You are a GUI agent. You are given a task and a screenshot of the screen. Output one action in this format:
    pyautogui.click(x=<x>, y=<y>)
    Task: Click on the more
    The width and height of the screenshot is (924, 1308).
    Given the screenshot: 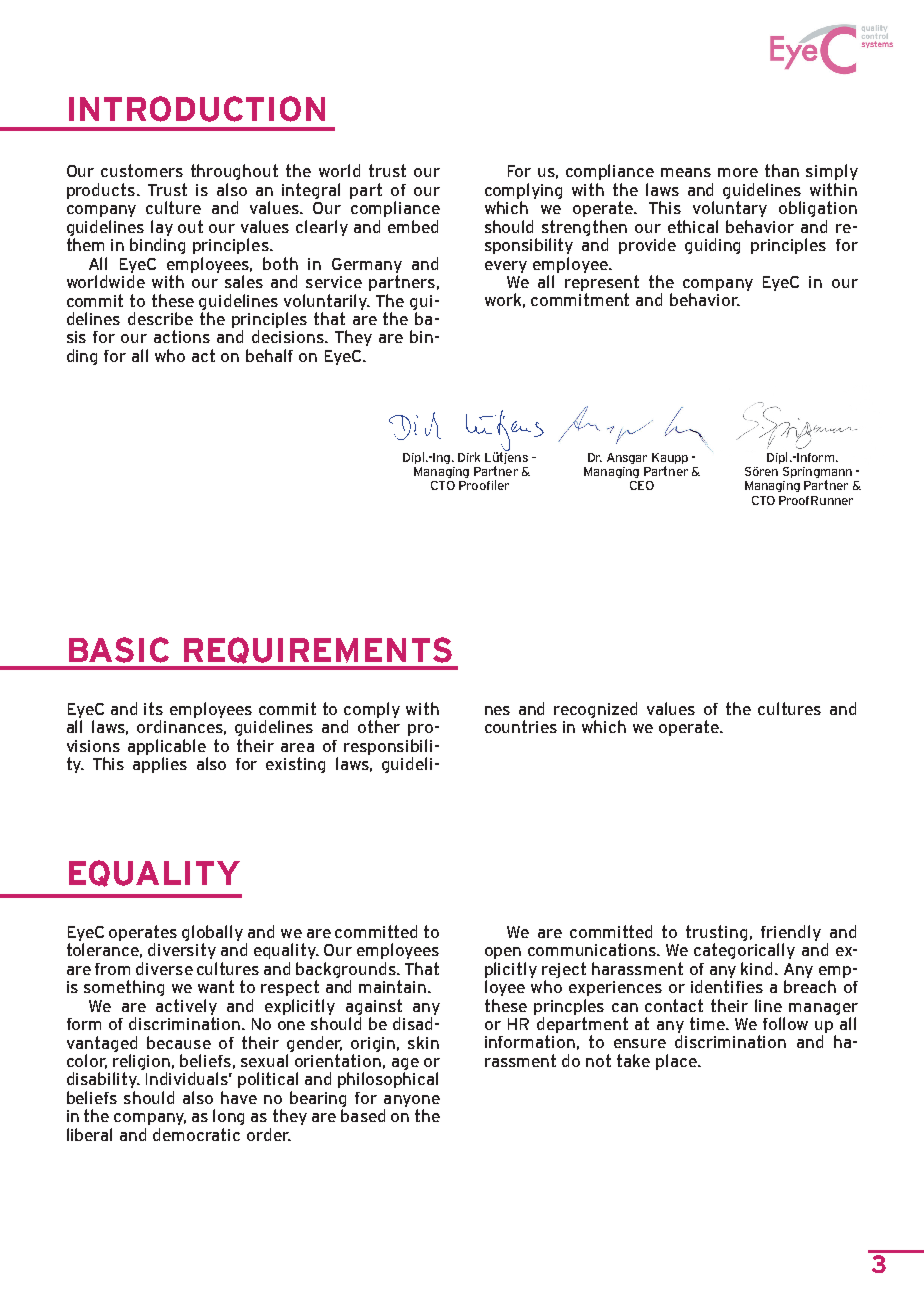 What is the action you would take?
    pyautogui.click(x=738, y=172)
